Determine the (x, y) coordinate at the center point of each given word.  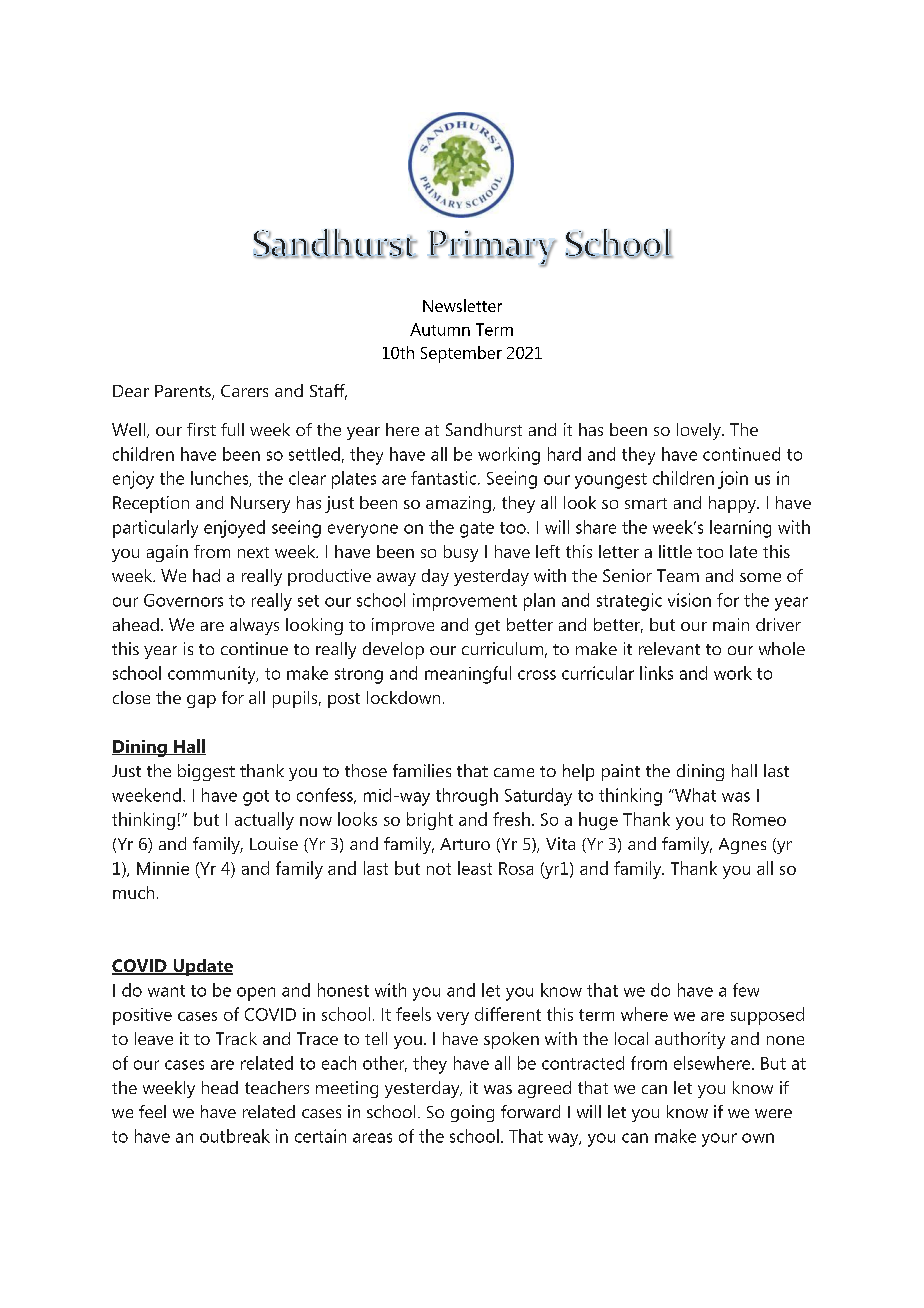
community (213, 675)
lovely (700, 431)
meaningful (468, 675)
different (508, 1014)
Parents (184, 392)
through (467, 797)
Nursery (260, 504)
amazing (458, 504)
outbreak (235, 1136)
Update (202, 967)
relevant (669, 648)
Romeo (759, 819)
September (461, 354)
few (746, 990)
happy (734, 504)
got (256, 798)
